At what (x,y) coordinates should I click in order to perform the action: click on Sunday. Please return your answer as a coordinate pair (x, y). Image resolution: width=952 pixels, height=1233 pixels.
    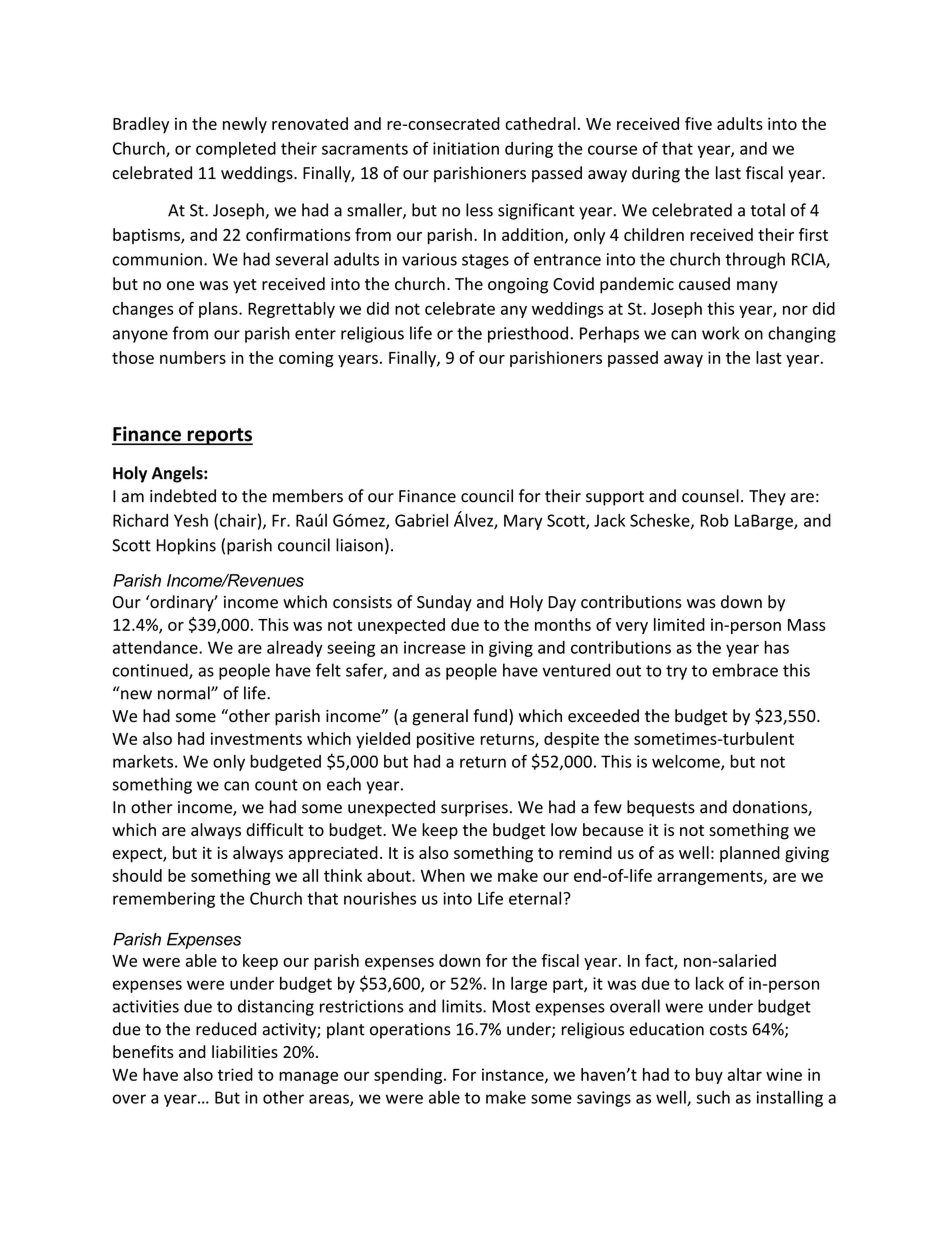
    Looking at the image, I should click on (444, 603).
